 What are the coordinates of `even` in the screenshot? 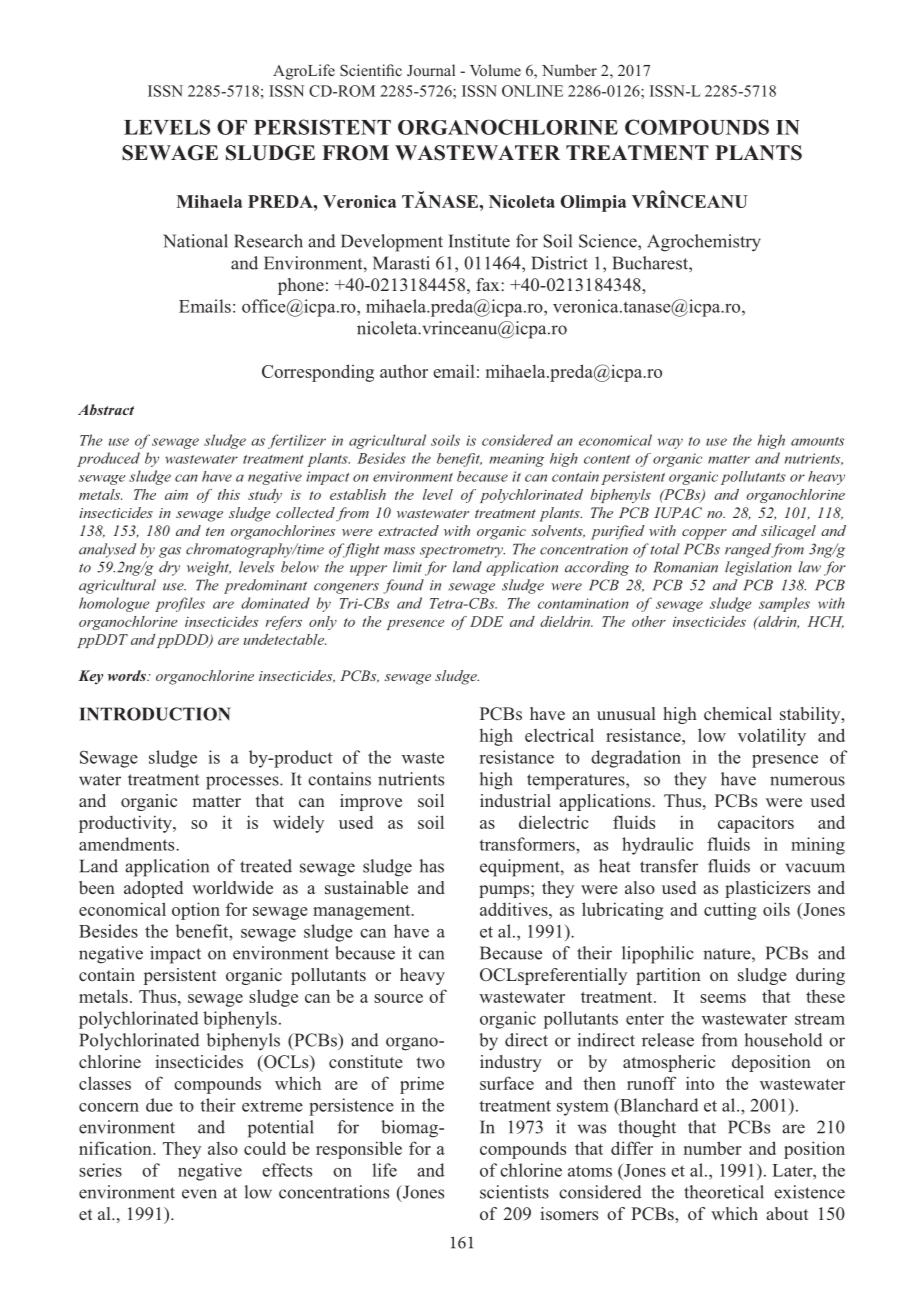 It's located at (199, 1194).
